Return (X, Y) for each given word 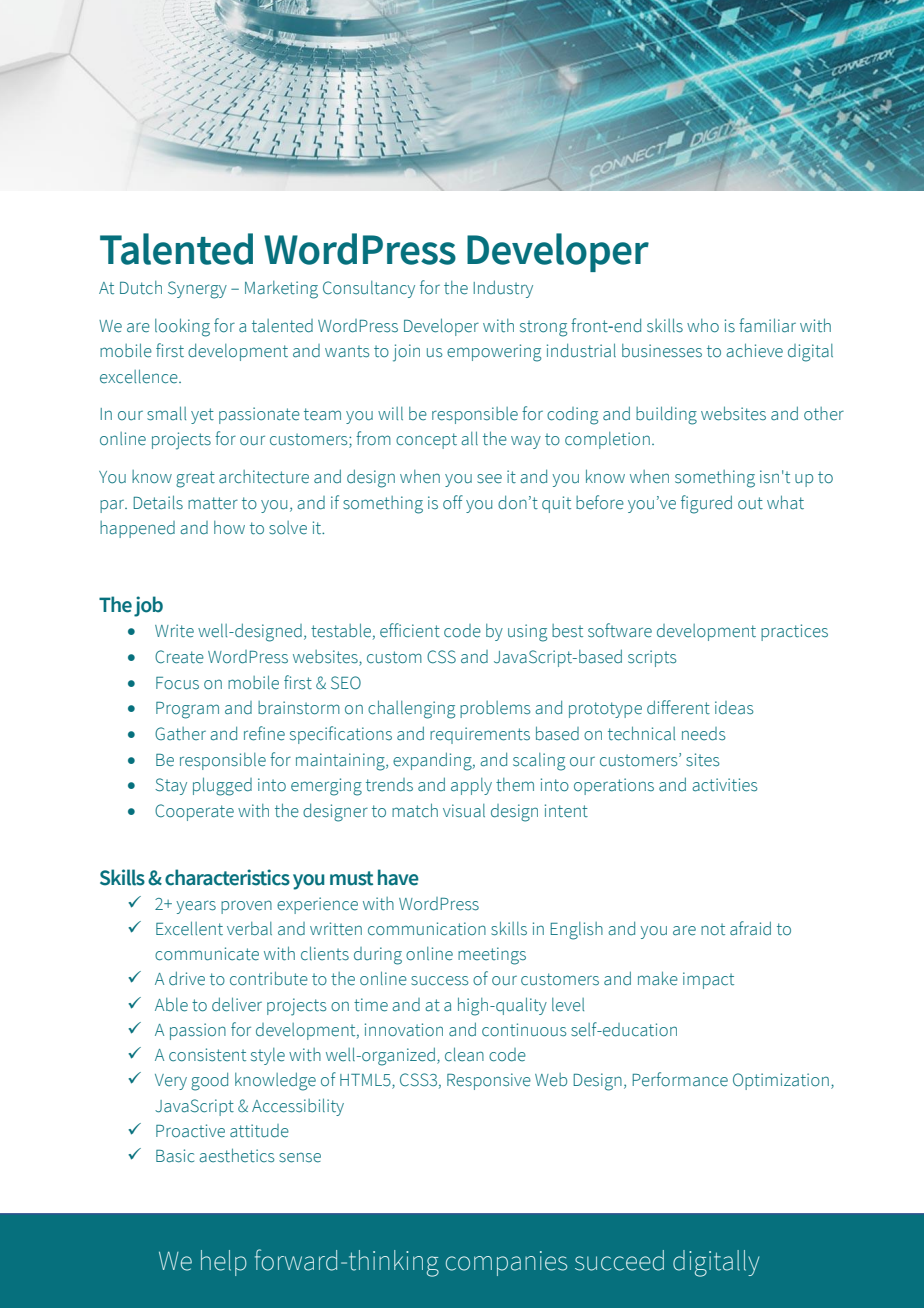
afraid (750, 928)
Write (174, 631)
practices (794, 632)
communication (427, 929)
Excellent (189, 928)
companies (506, 1263)
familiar (767, 325)
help (224, 1263)
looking (182, 327)
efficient (410, 630)
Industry (503, 289)
